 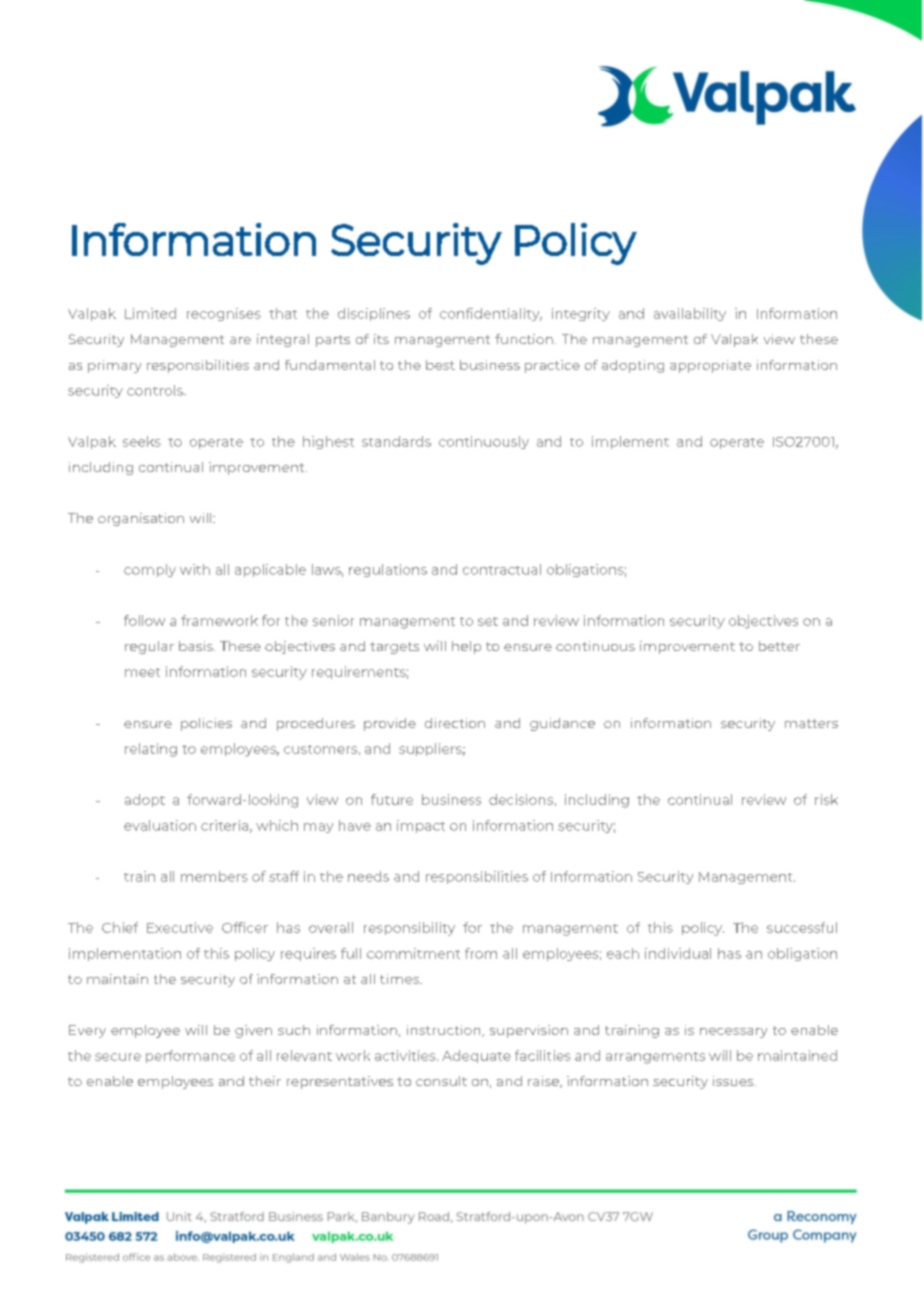 What do you see at coordinates (710, 366) in the document?
I see `appropriate` at bounding box center [710, 366].
